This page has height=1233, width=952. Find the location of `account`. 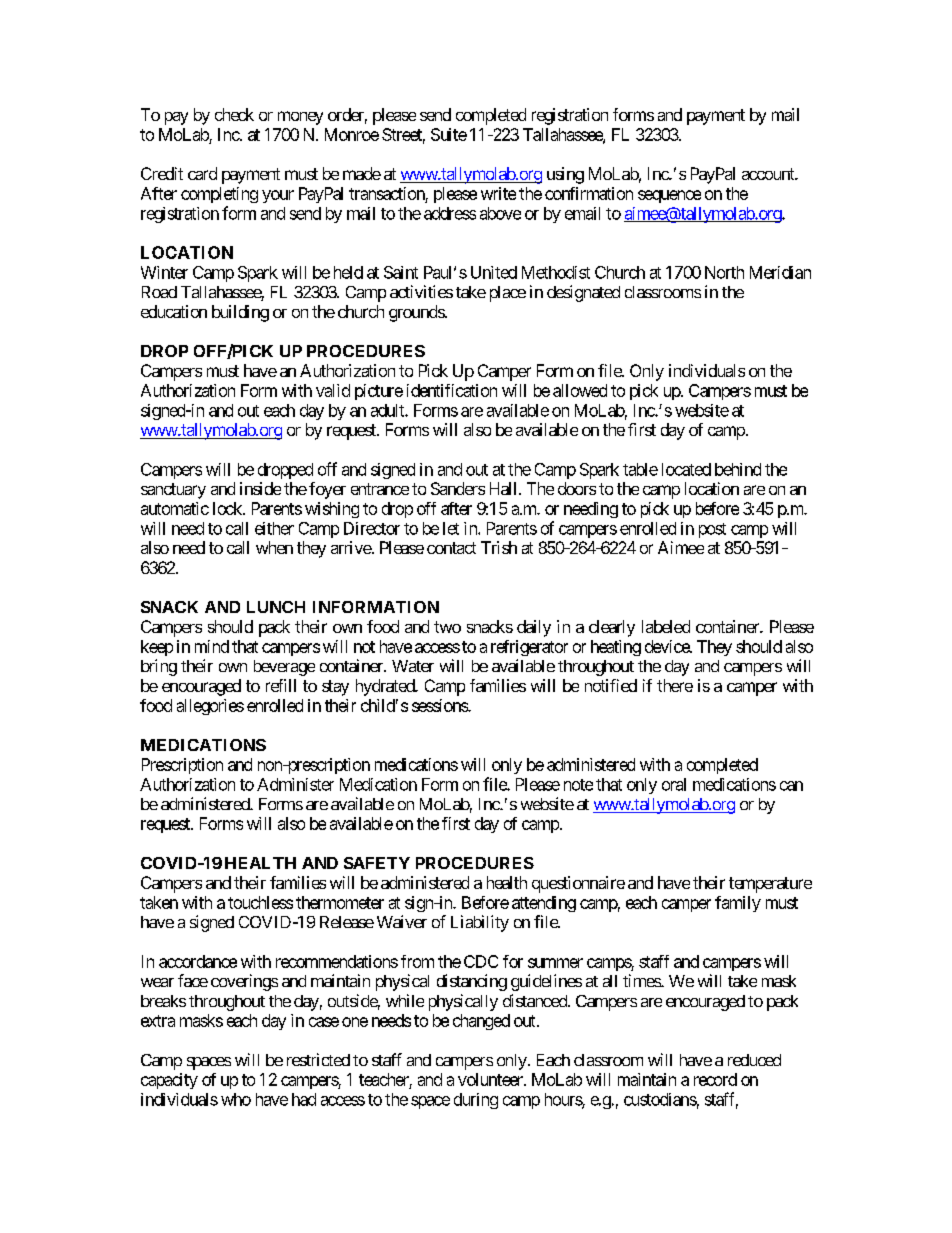

account is located at coordinates (769, 174).
